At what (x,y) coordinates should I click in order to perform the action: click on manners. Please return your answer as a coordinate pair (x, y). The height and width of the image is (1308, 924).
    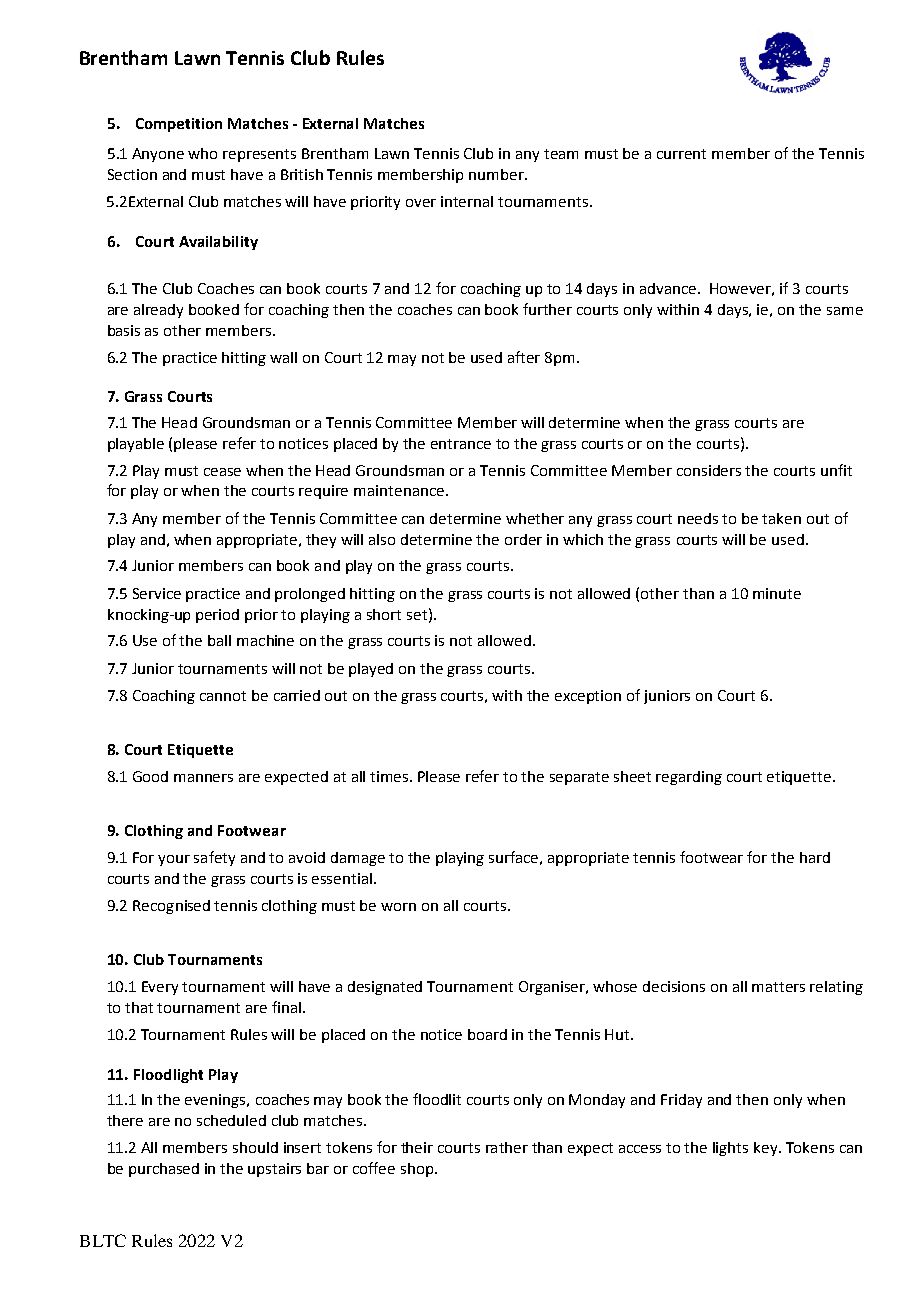
    Looking at the image, I should click on (203, 778).
